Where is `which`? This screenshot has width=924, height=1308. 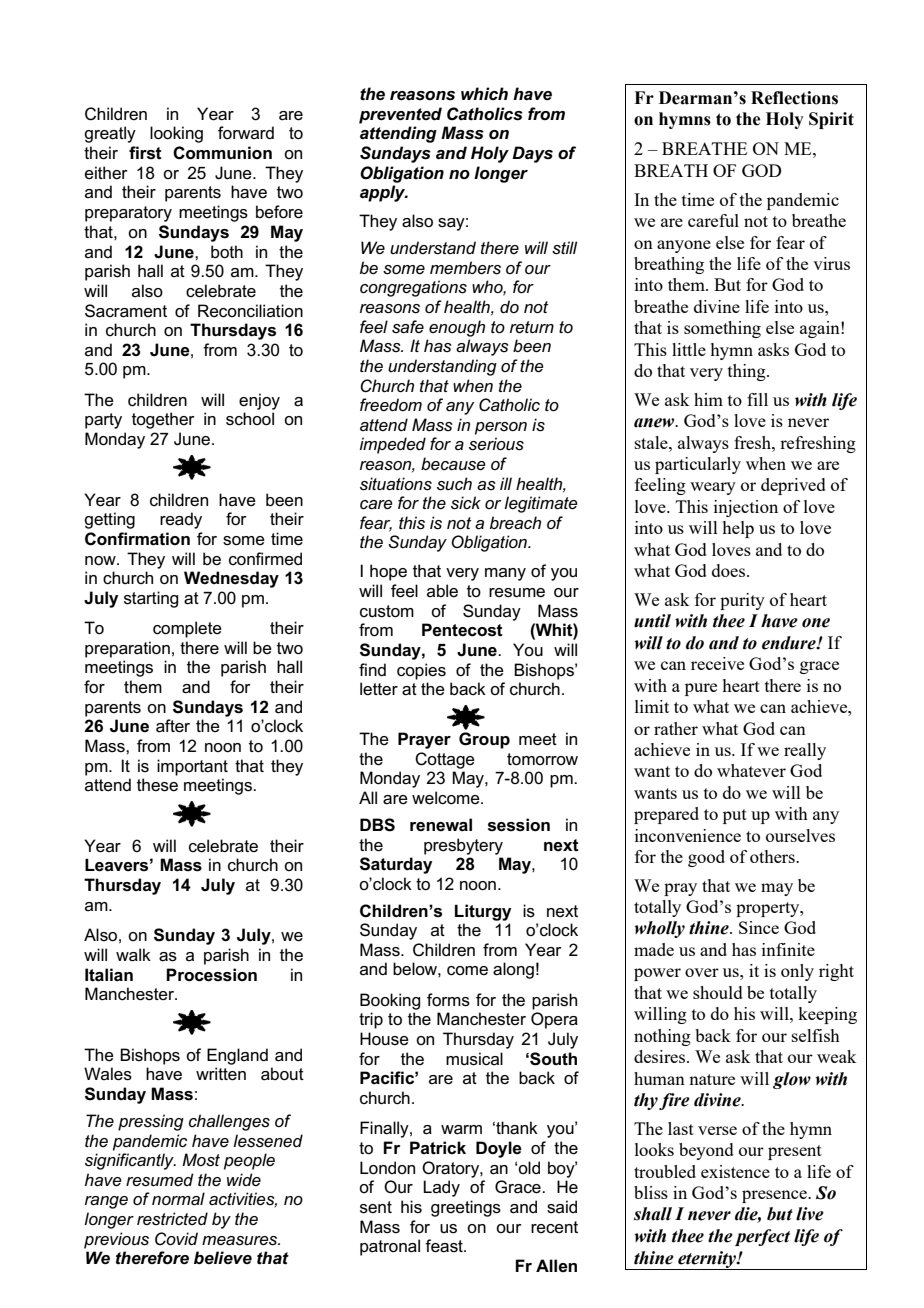
which is located at coordinates (484, 93).
